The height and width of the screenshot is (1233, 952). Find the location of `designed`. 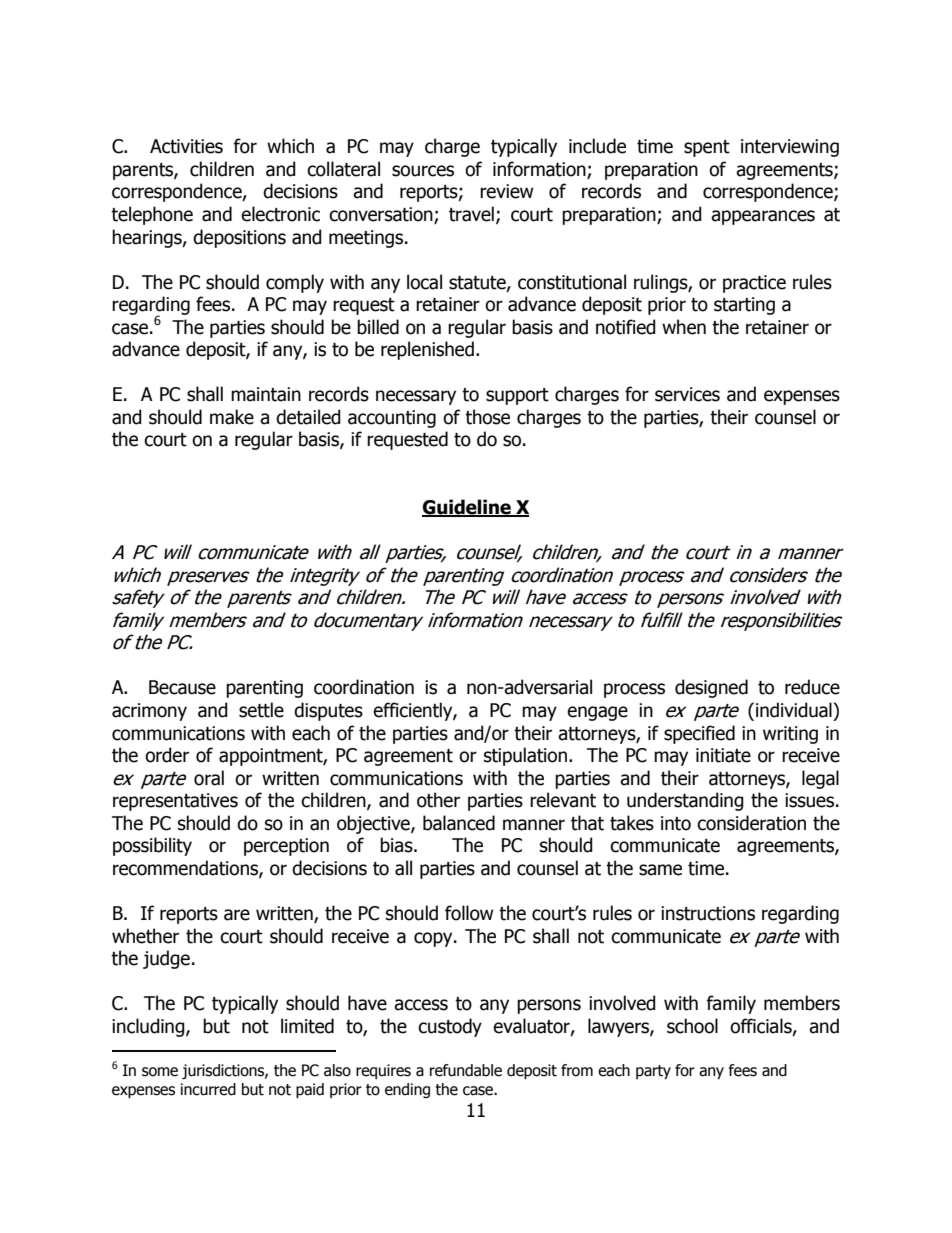

designed is located at coordinates (711, 688).
